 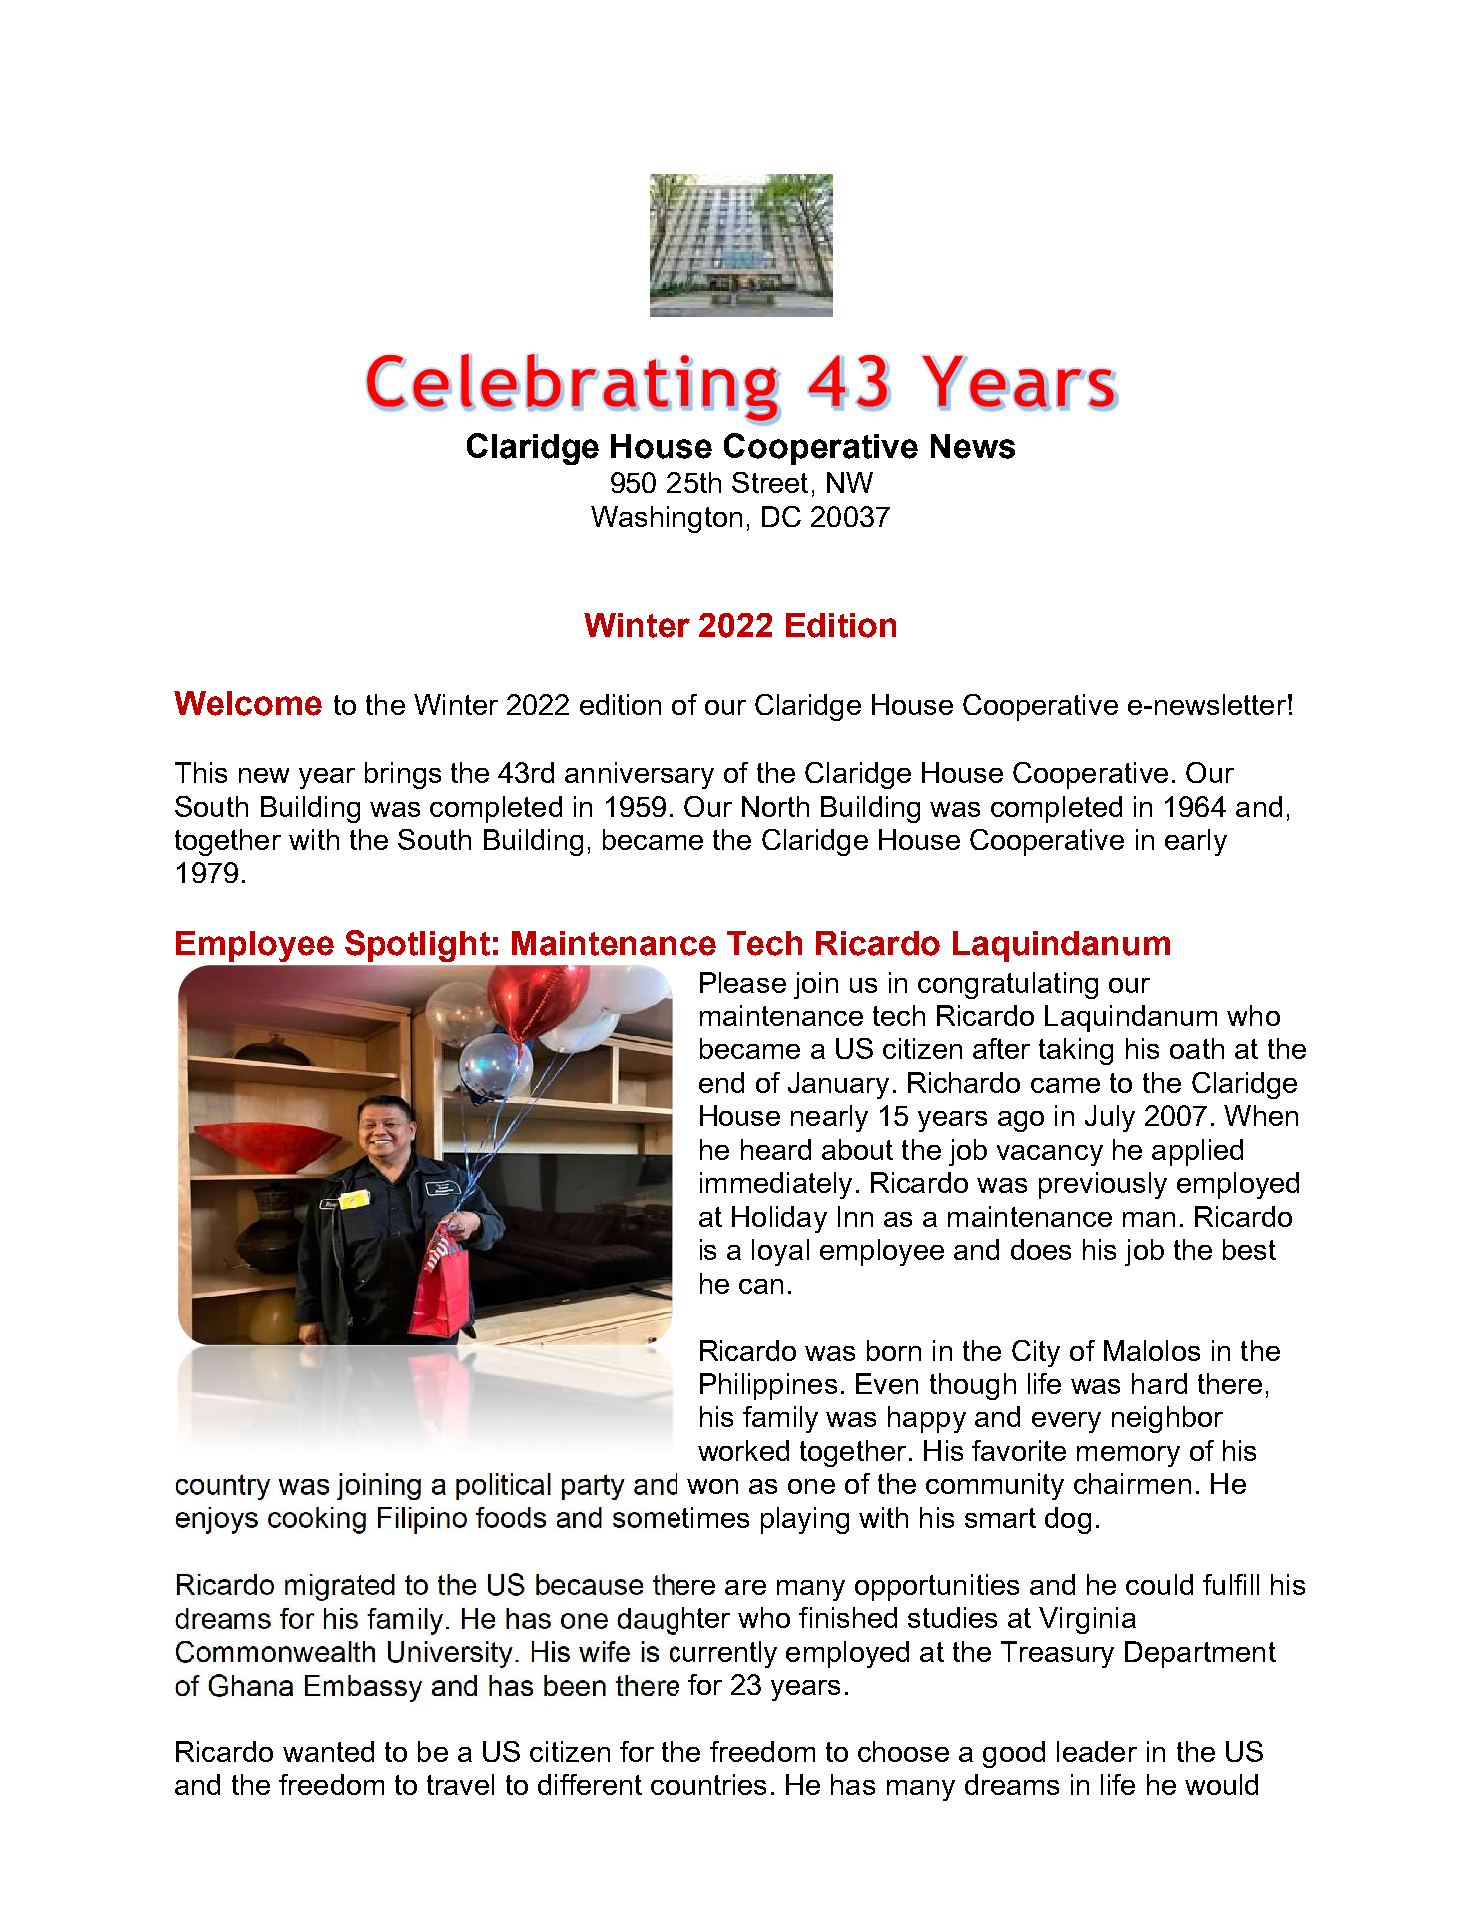 I want to click on wanted, so click(x=328, y=1751).
